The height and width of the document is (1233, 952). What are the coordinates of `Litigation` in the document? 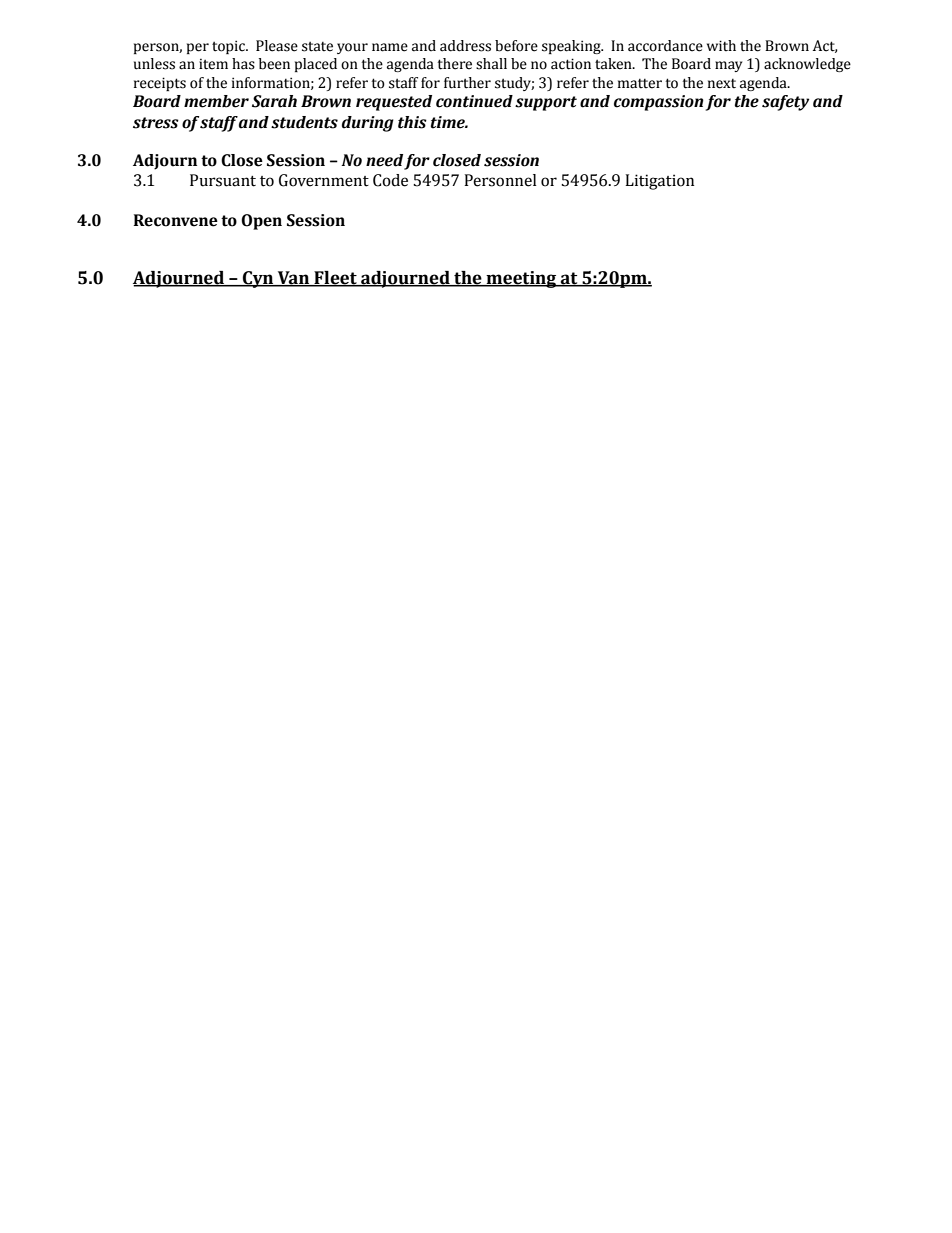 It's located at (659, 182).
